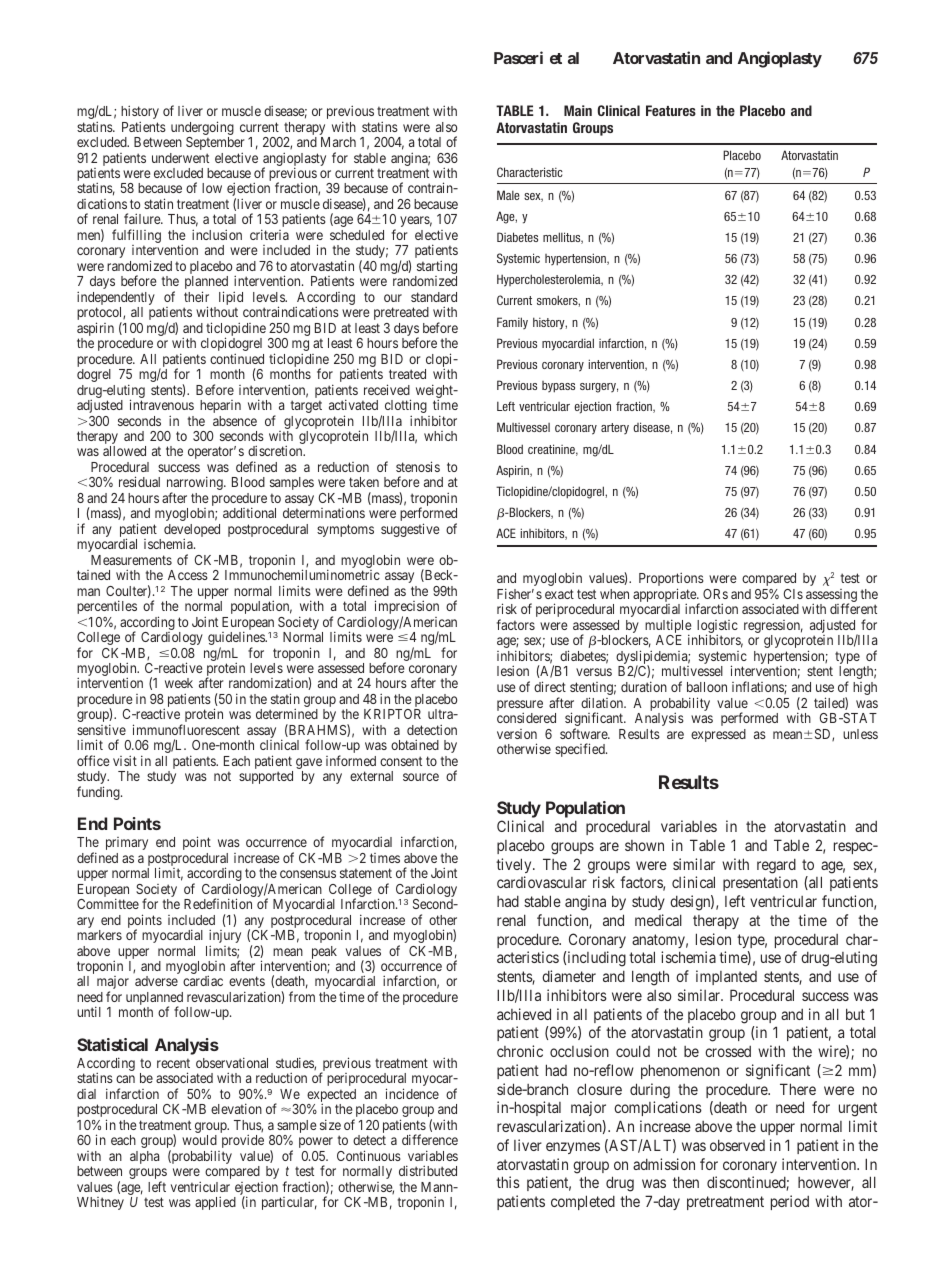 Image resolution: width=952 pixels, height=1275 pixels. I want to click on distributed, so click(428, 1170).
